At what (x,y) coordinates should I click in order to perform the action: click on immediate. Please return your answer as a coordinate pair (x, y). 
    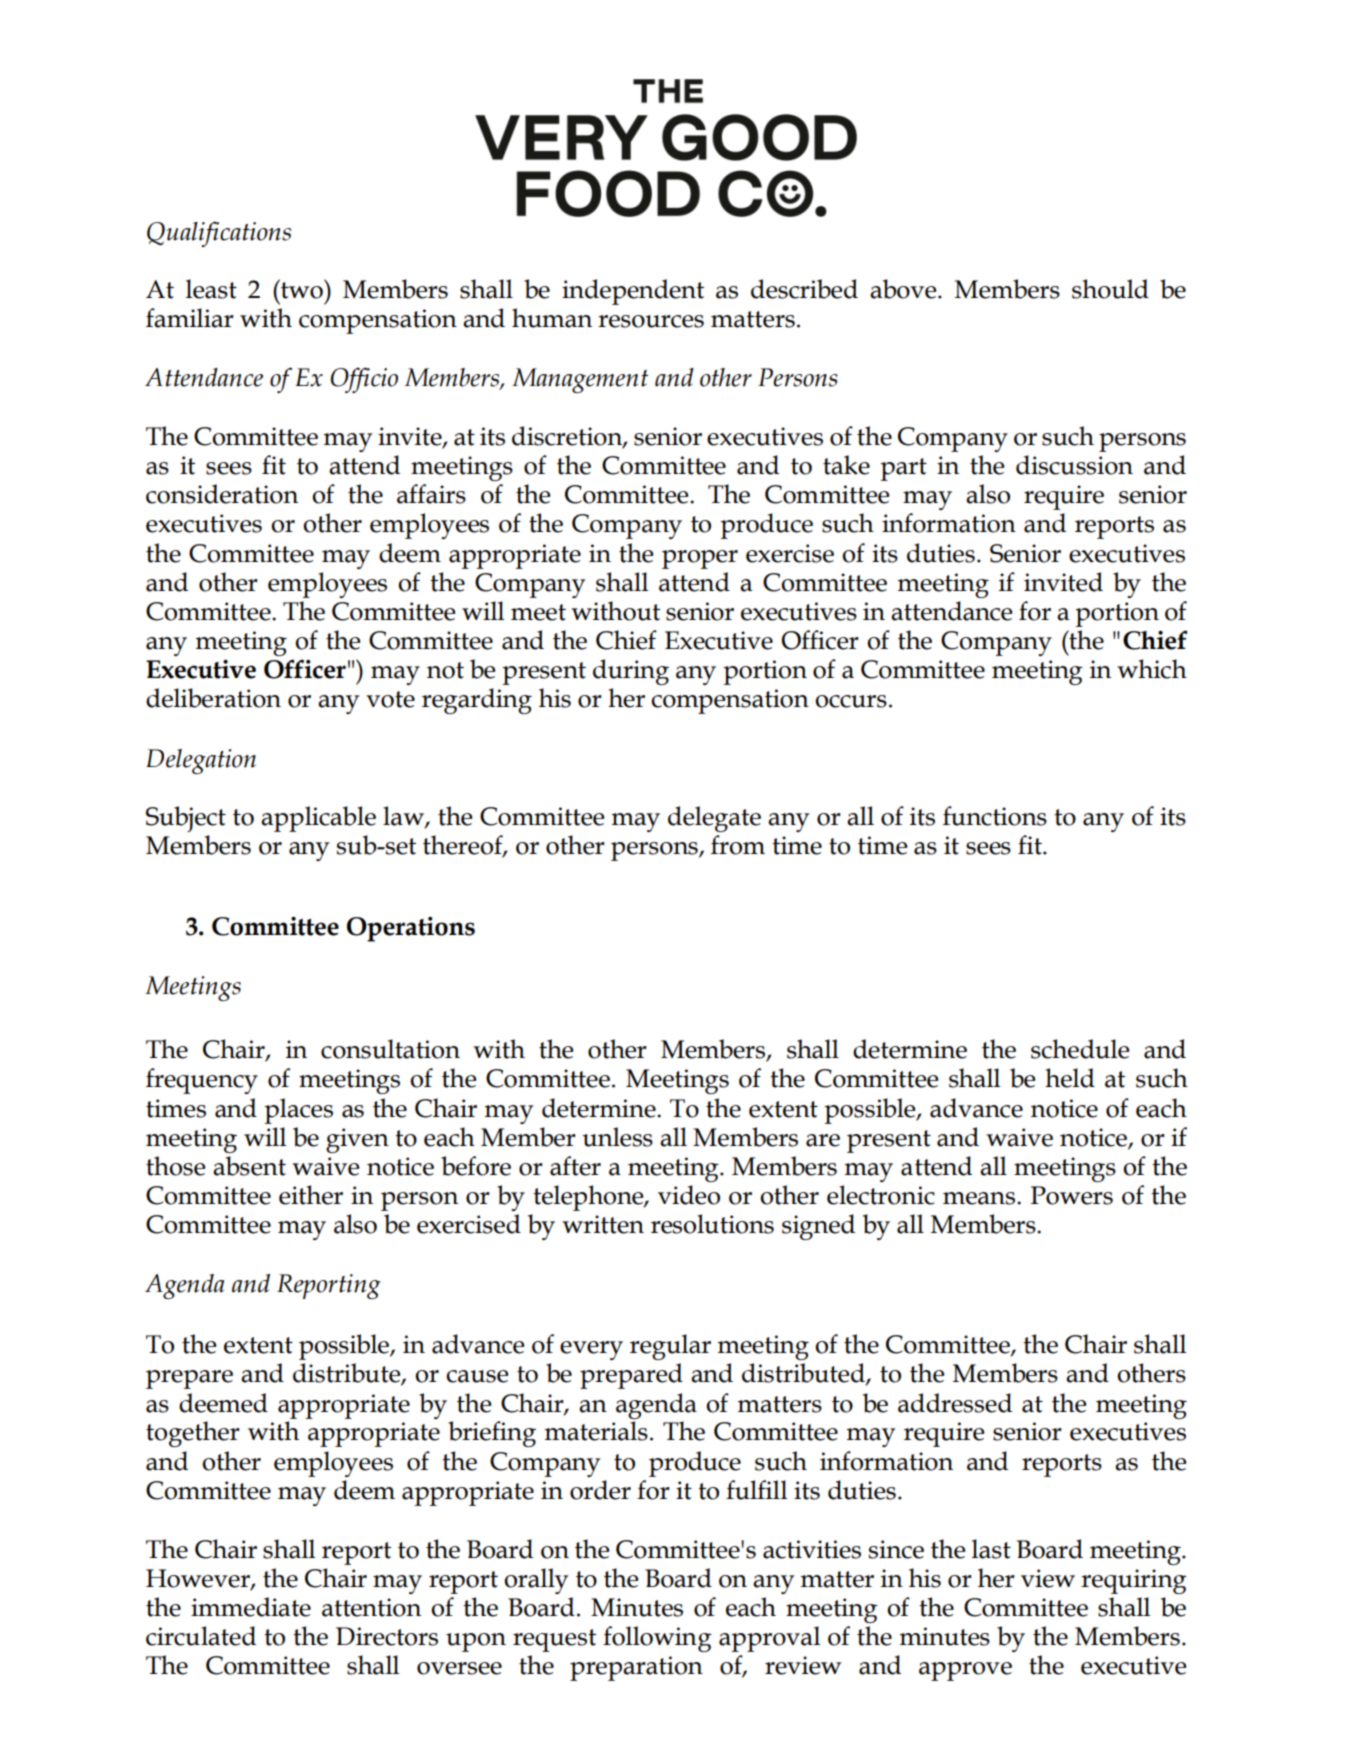
    Looking at the image, I should click on (251, 1607).
